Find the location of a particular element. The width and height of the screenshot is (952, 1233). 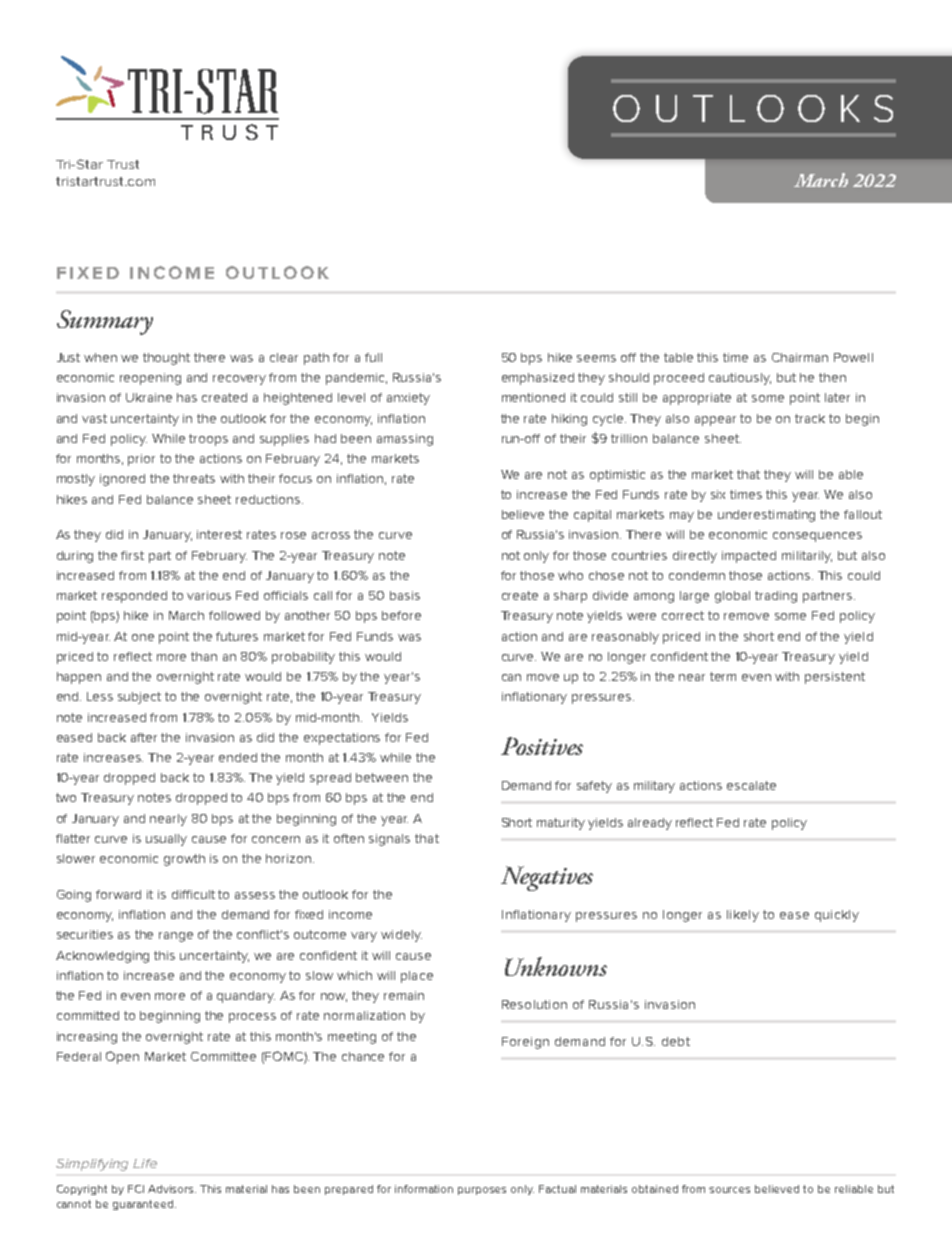

difficult is located at coordinates (193, 894).
